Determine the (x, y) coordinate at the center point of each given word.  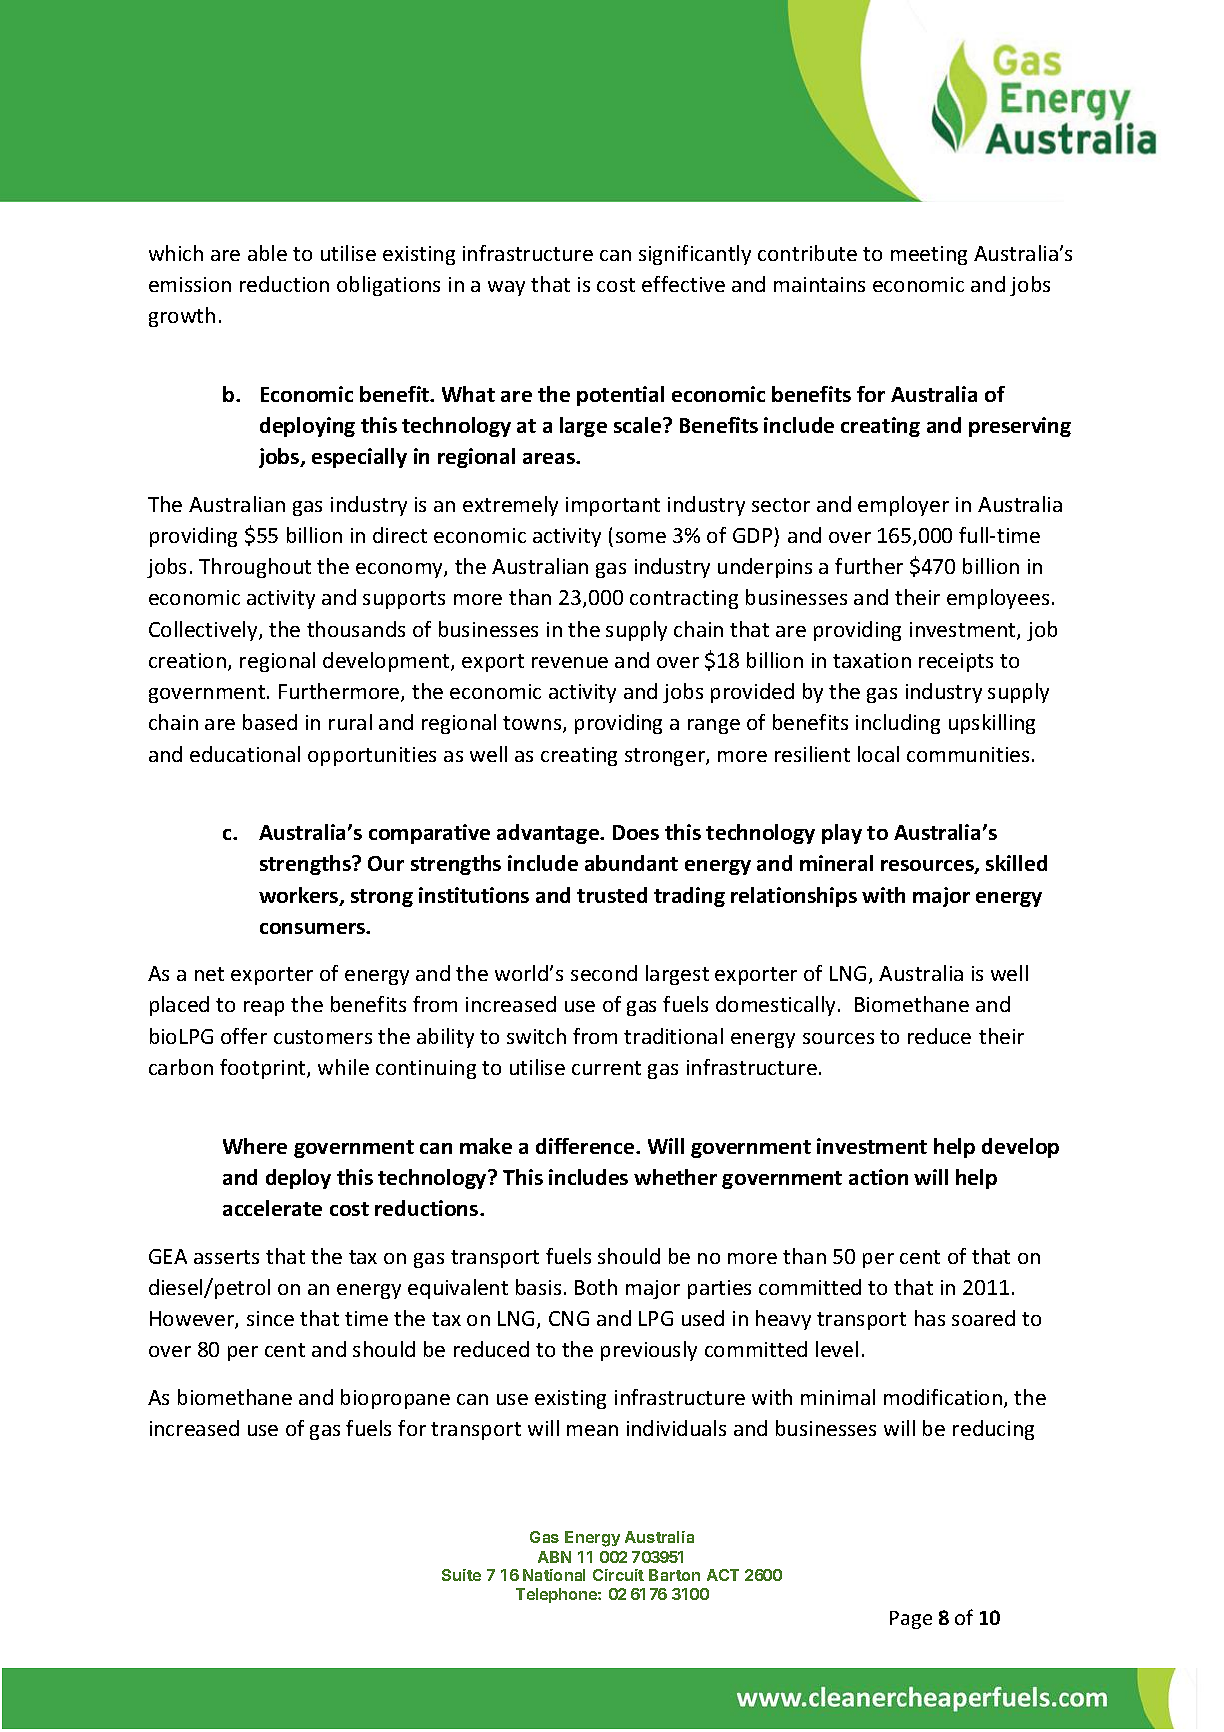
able (267, 253)
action (878, 1177)
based (270, 722)
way (506, 288)
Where (255, 1146)
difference (586, 1146)
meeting (929, 255)
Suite (461, 1575)
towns (533, 724)
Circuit (618, 1575)
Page (911, 1620)
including (898, 724)
